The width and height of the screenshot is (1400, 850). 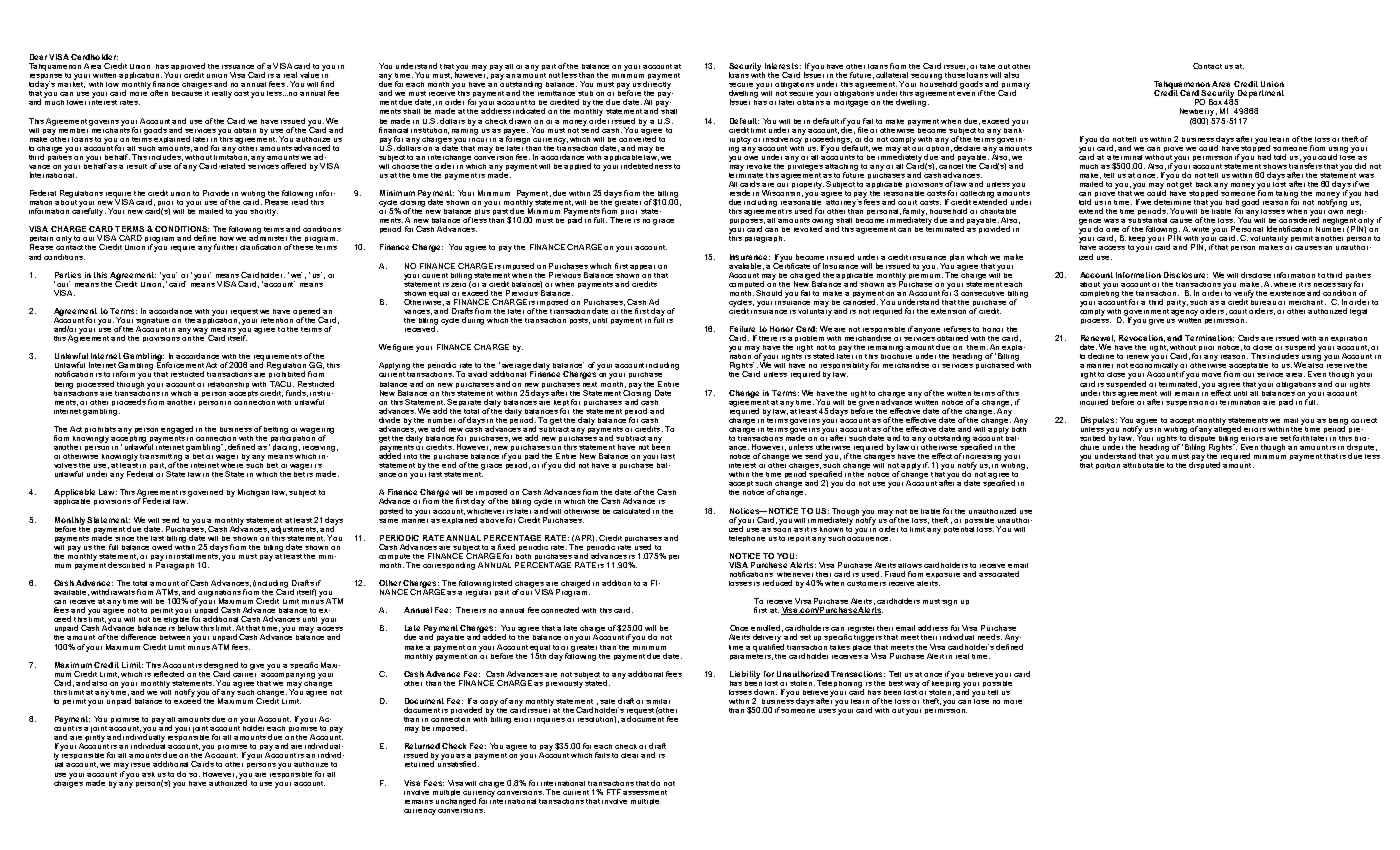 I want to click on Box, so click(x=1215, y=102).
